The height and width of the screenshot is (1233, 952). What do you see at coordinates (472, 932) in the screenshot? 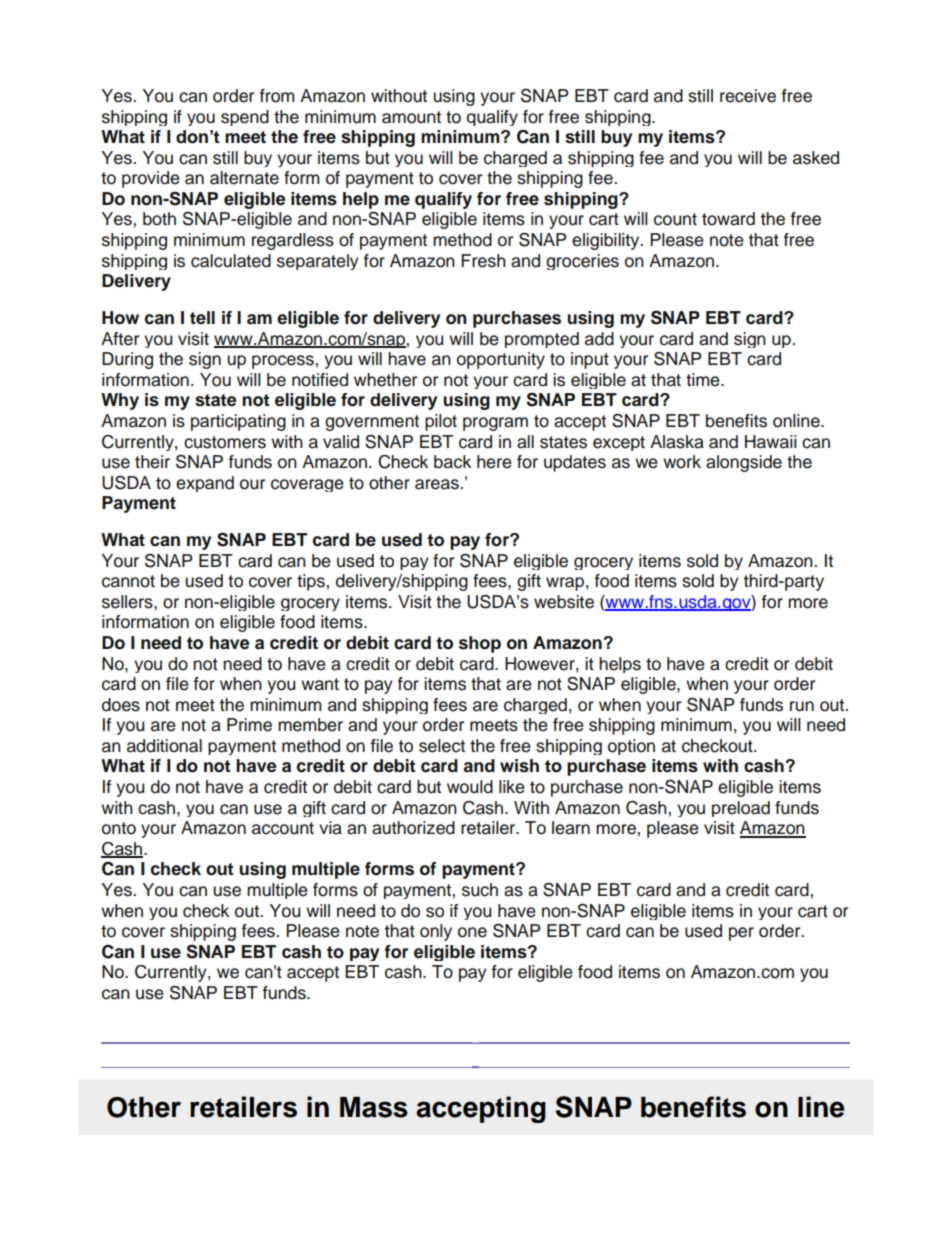
I see `one` at bounding box center [472, 932].
